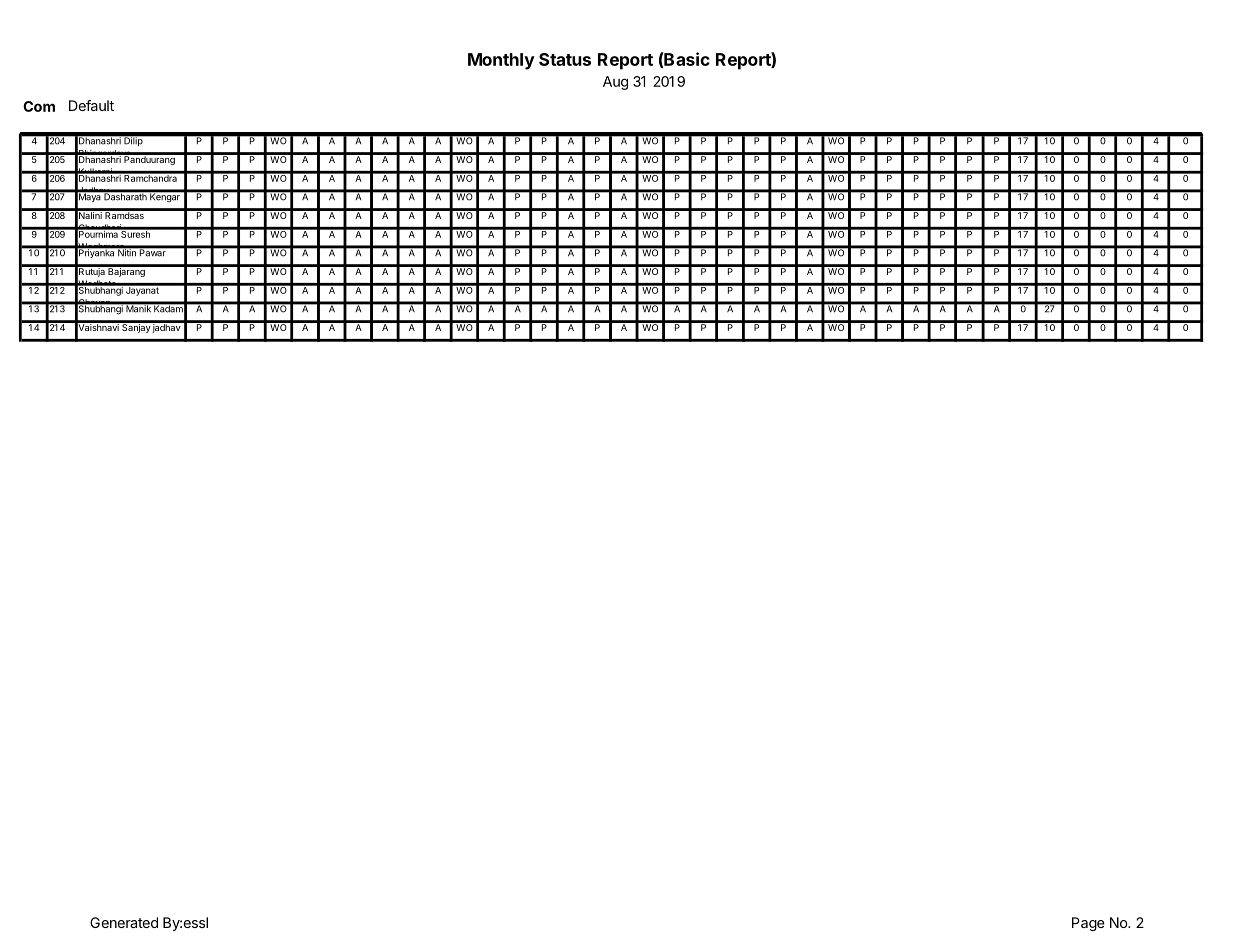  Describe the element at coordinates (501, 61) in the screenshot. I see `Monthly` at that location.
